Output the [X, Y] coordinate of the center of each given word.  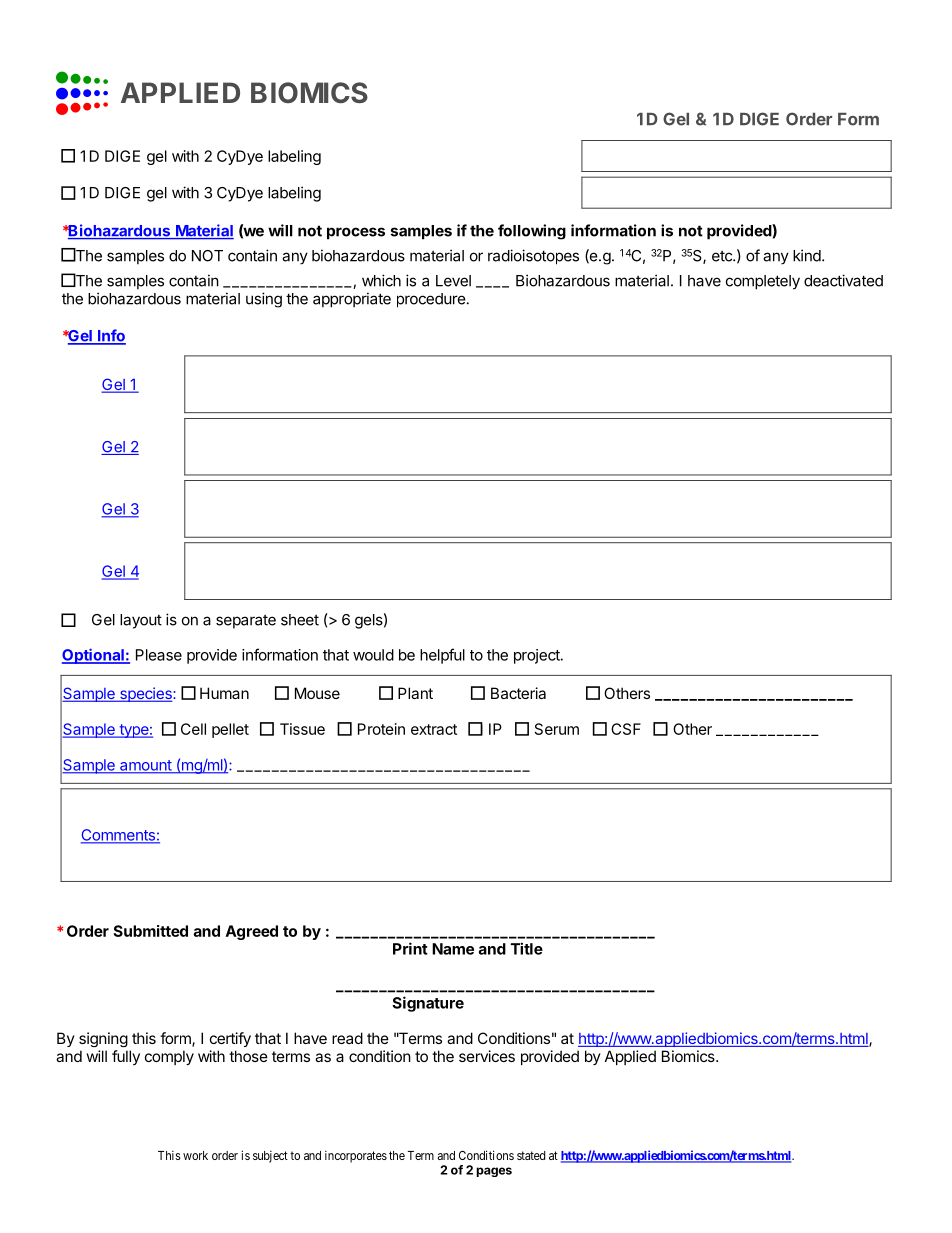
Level [453, 281]
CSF [626, 729]
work [195, 1155]
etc [723, 256]
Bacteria [518, 693]
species [146, 694]
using [264, 300]
